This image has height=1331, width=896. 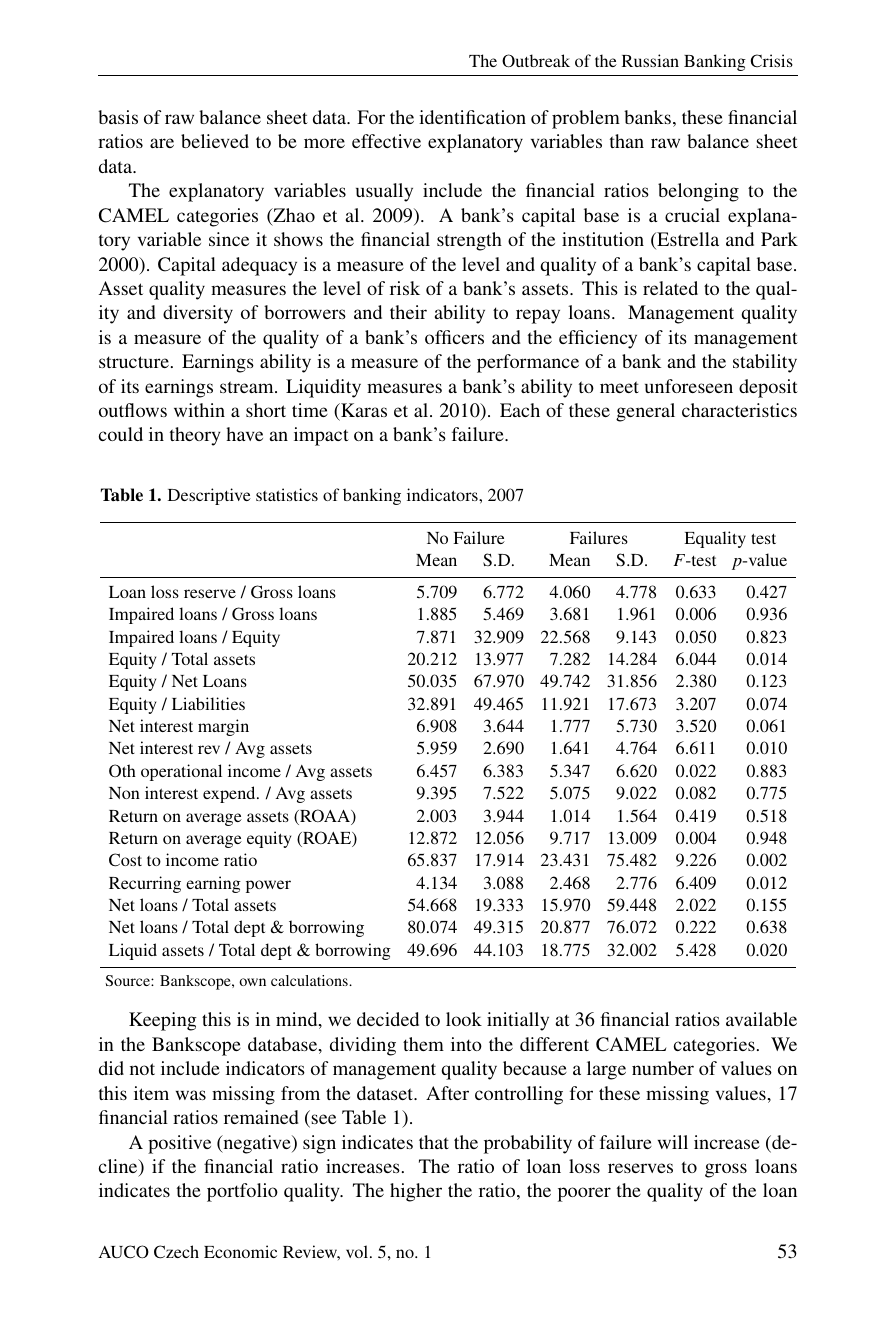 I want to click on Liabilities, so click(x=208, y=703).
